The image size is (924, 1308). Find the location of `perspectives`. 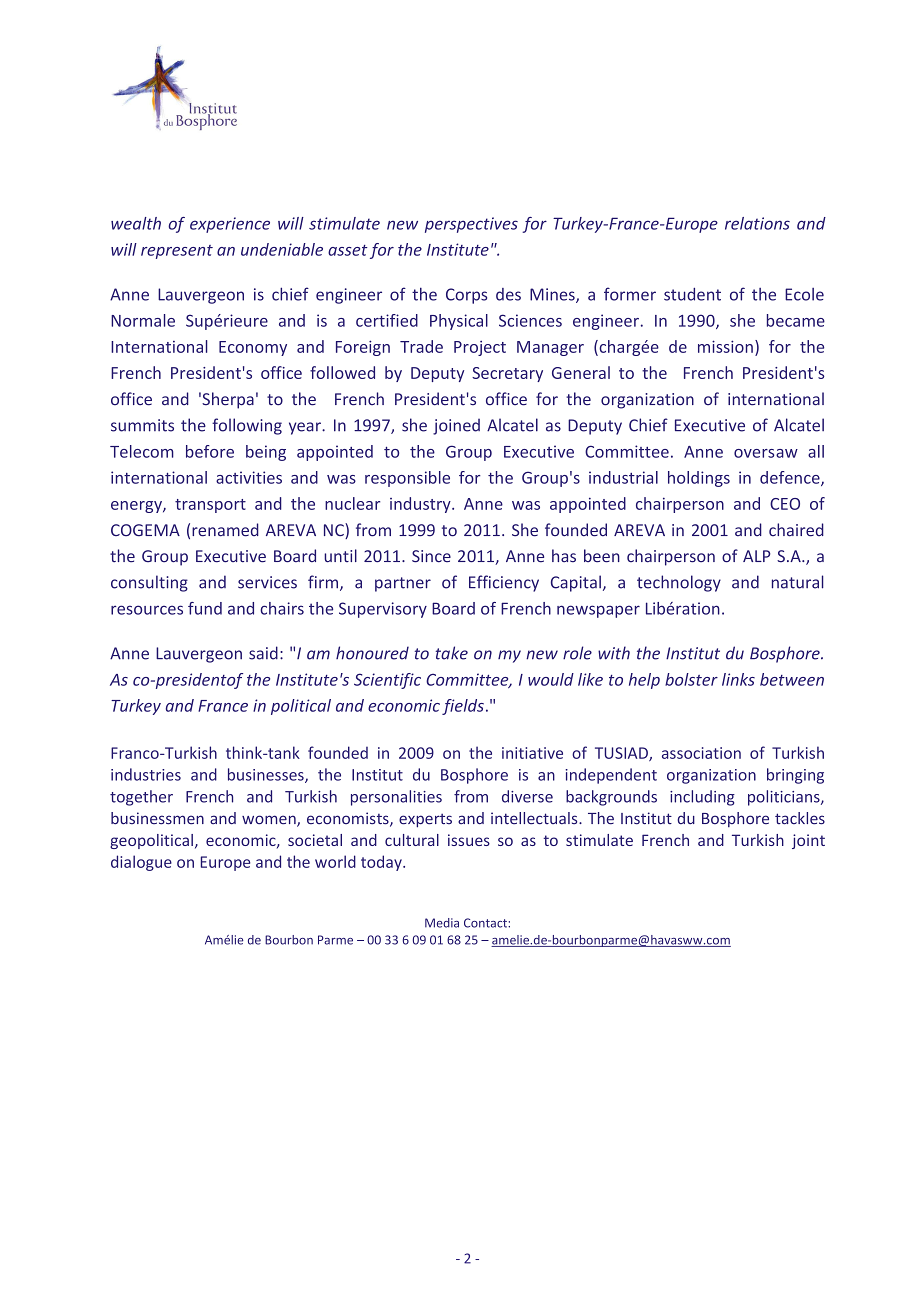

perspectives is located at coordinates (471, 225).
